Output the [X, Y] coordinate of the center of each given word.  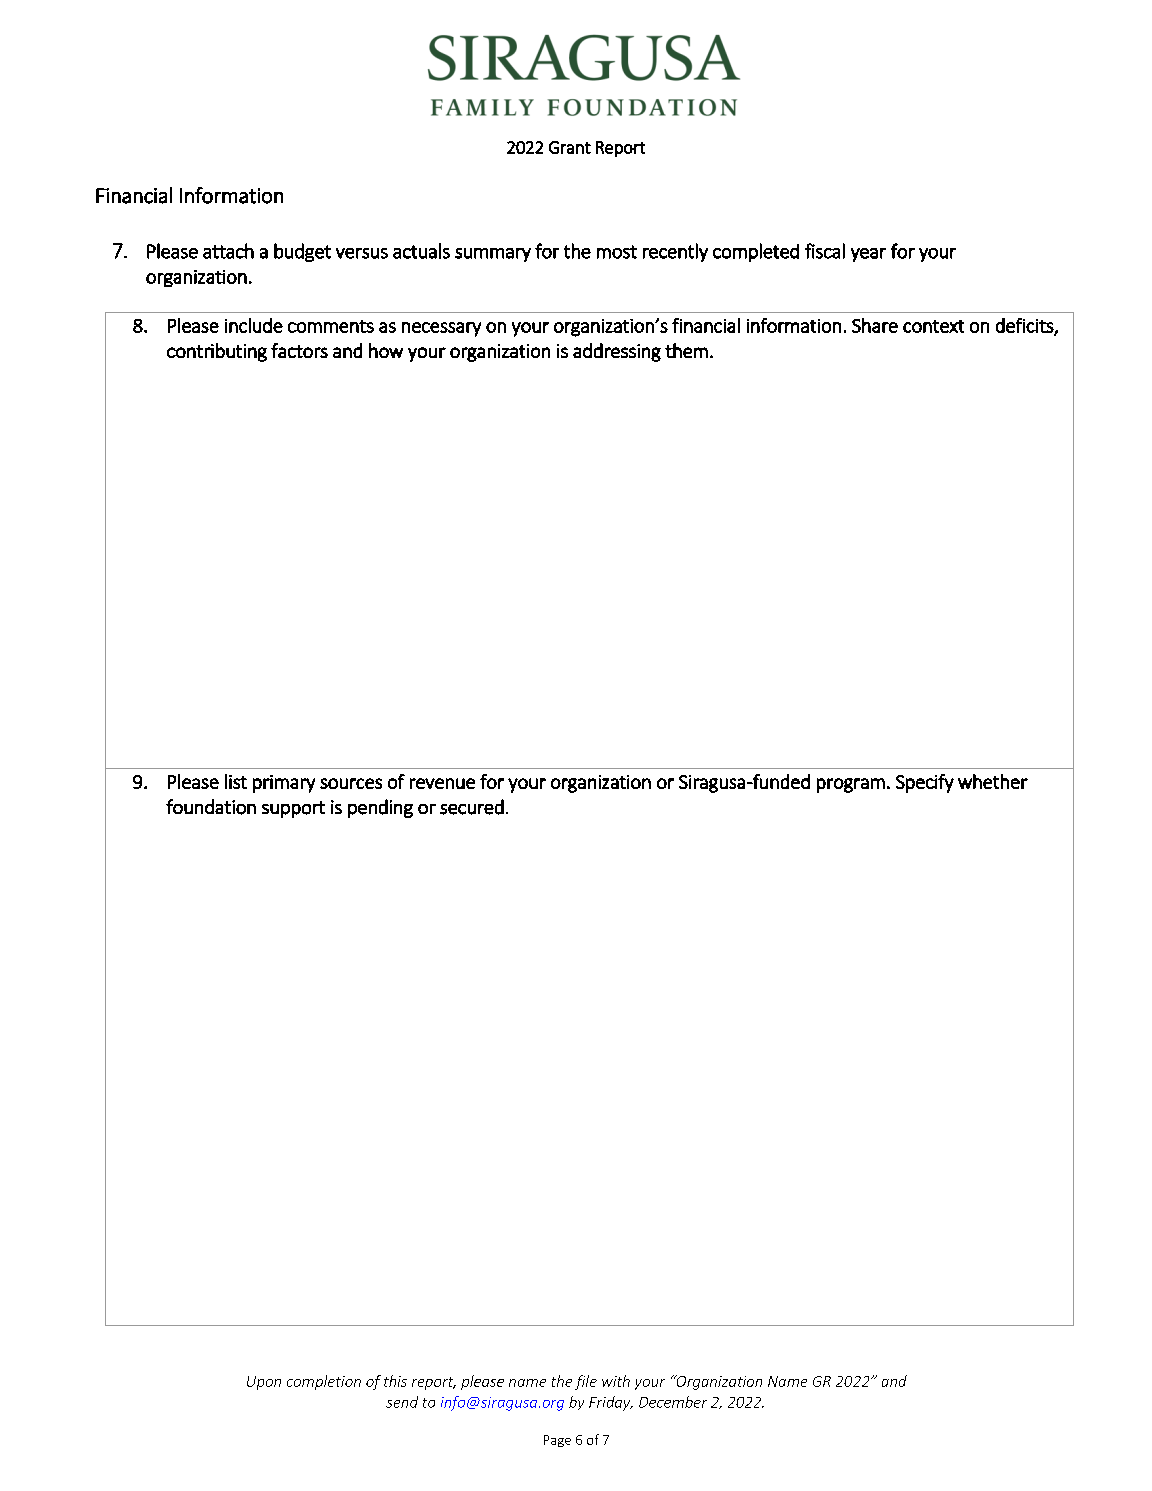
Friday [611, 1403]
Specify [925, 783]
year [868, 255]
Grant [570, 147]
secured [472, 807]
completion [324, 1382]
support [293, 809]
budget [302, 252]
